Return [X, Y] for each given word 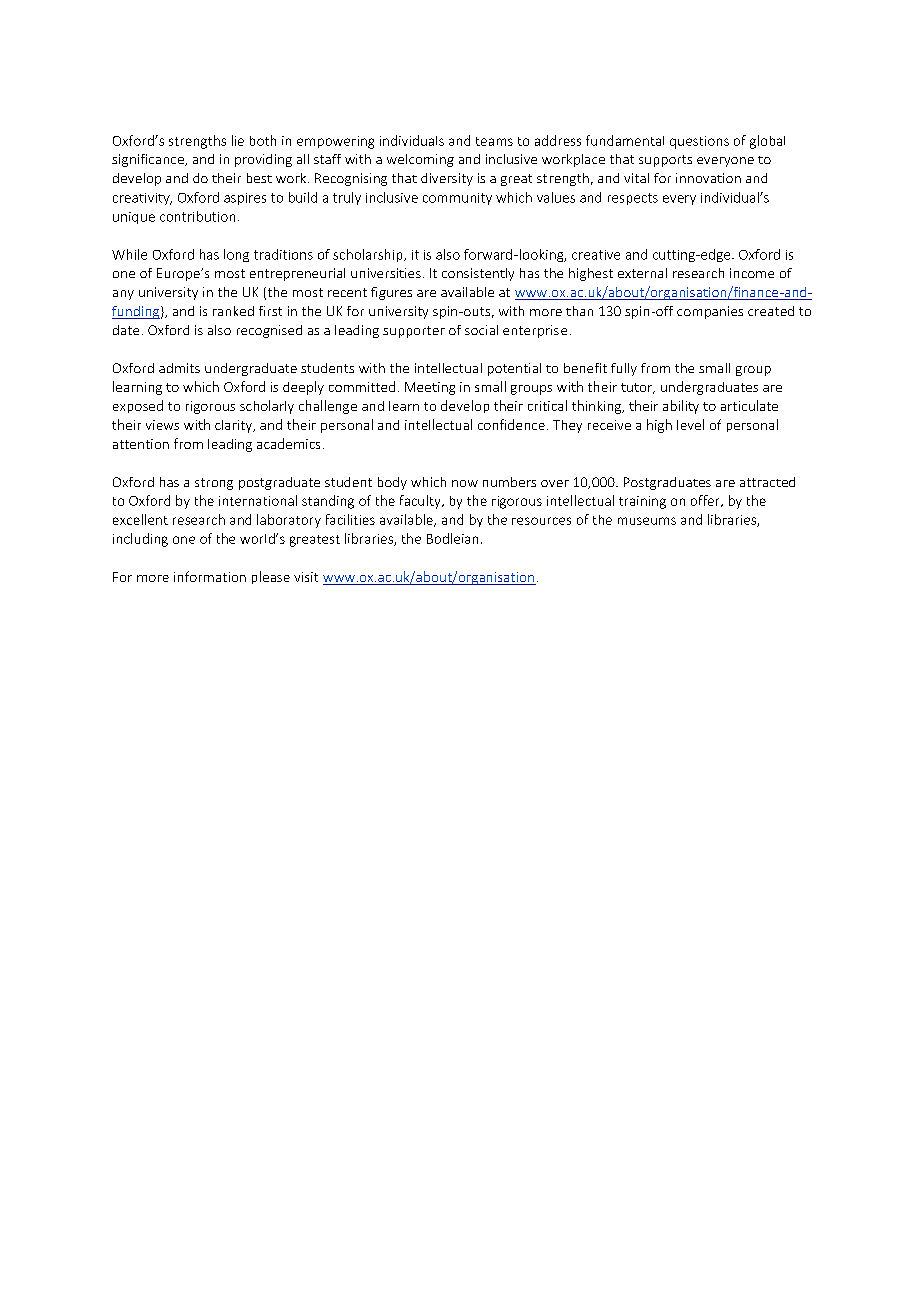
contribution [197, 216]
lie [238, 140]
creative [596, 255]
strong [214, 484]
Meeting [430, 388]
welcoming [420, 160]
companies [710, 312]
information [210, 576]
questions [699, 142]
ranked [233, 311]
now [465, 483]
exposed [138, 406]
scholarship [369, 255]
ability [681, 407]
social [481, 330]
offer [706, 501]
